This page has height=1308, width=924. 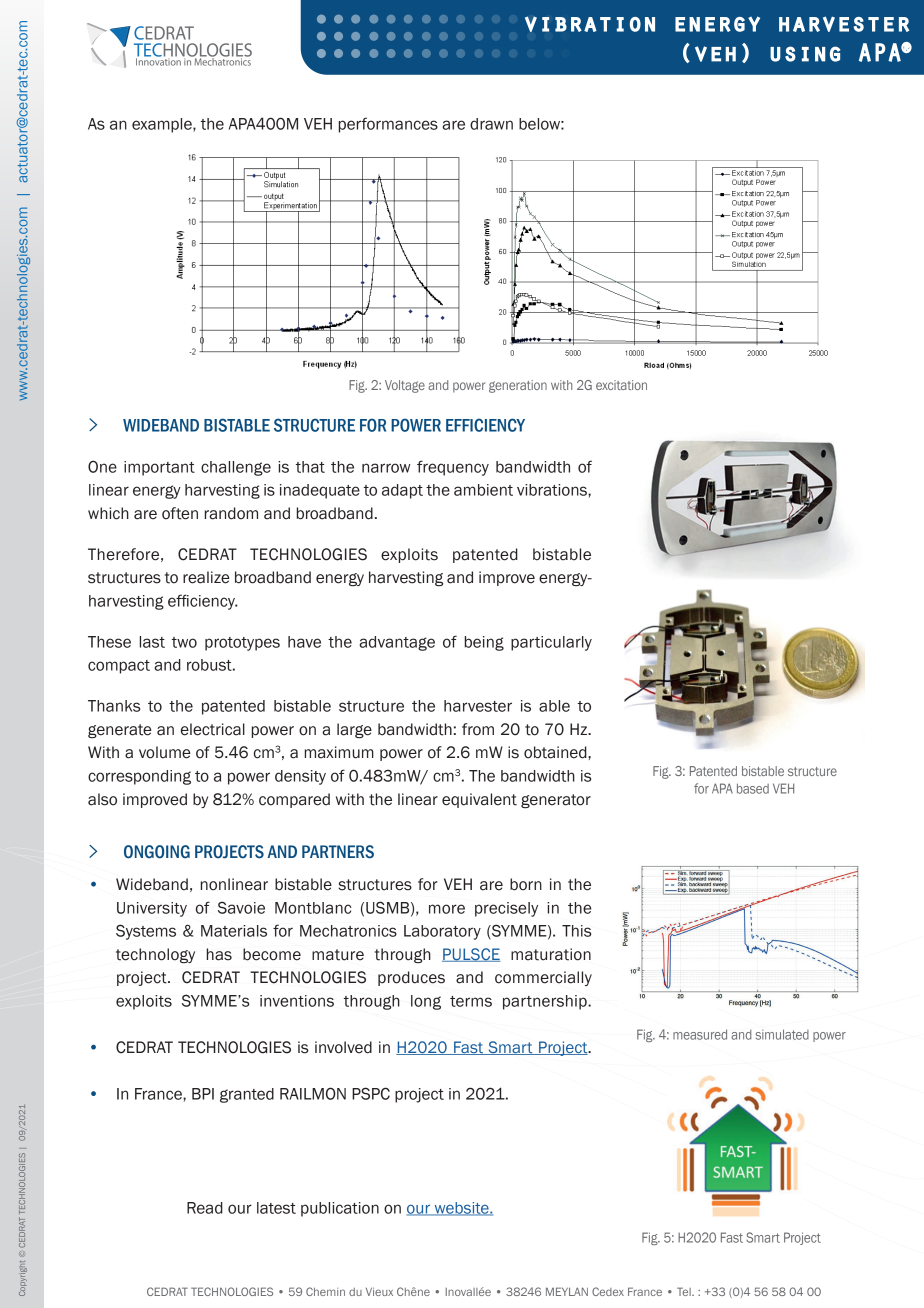 I want to click on drawn, so click(x=491, y=124).
